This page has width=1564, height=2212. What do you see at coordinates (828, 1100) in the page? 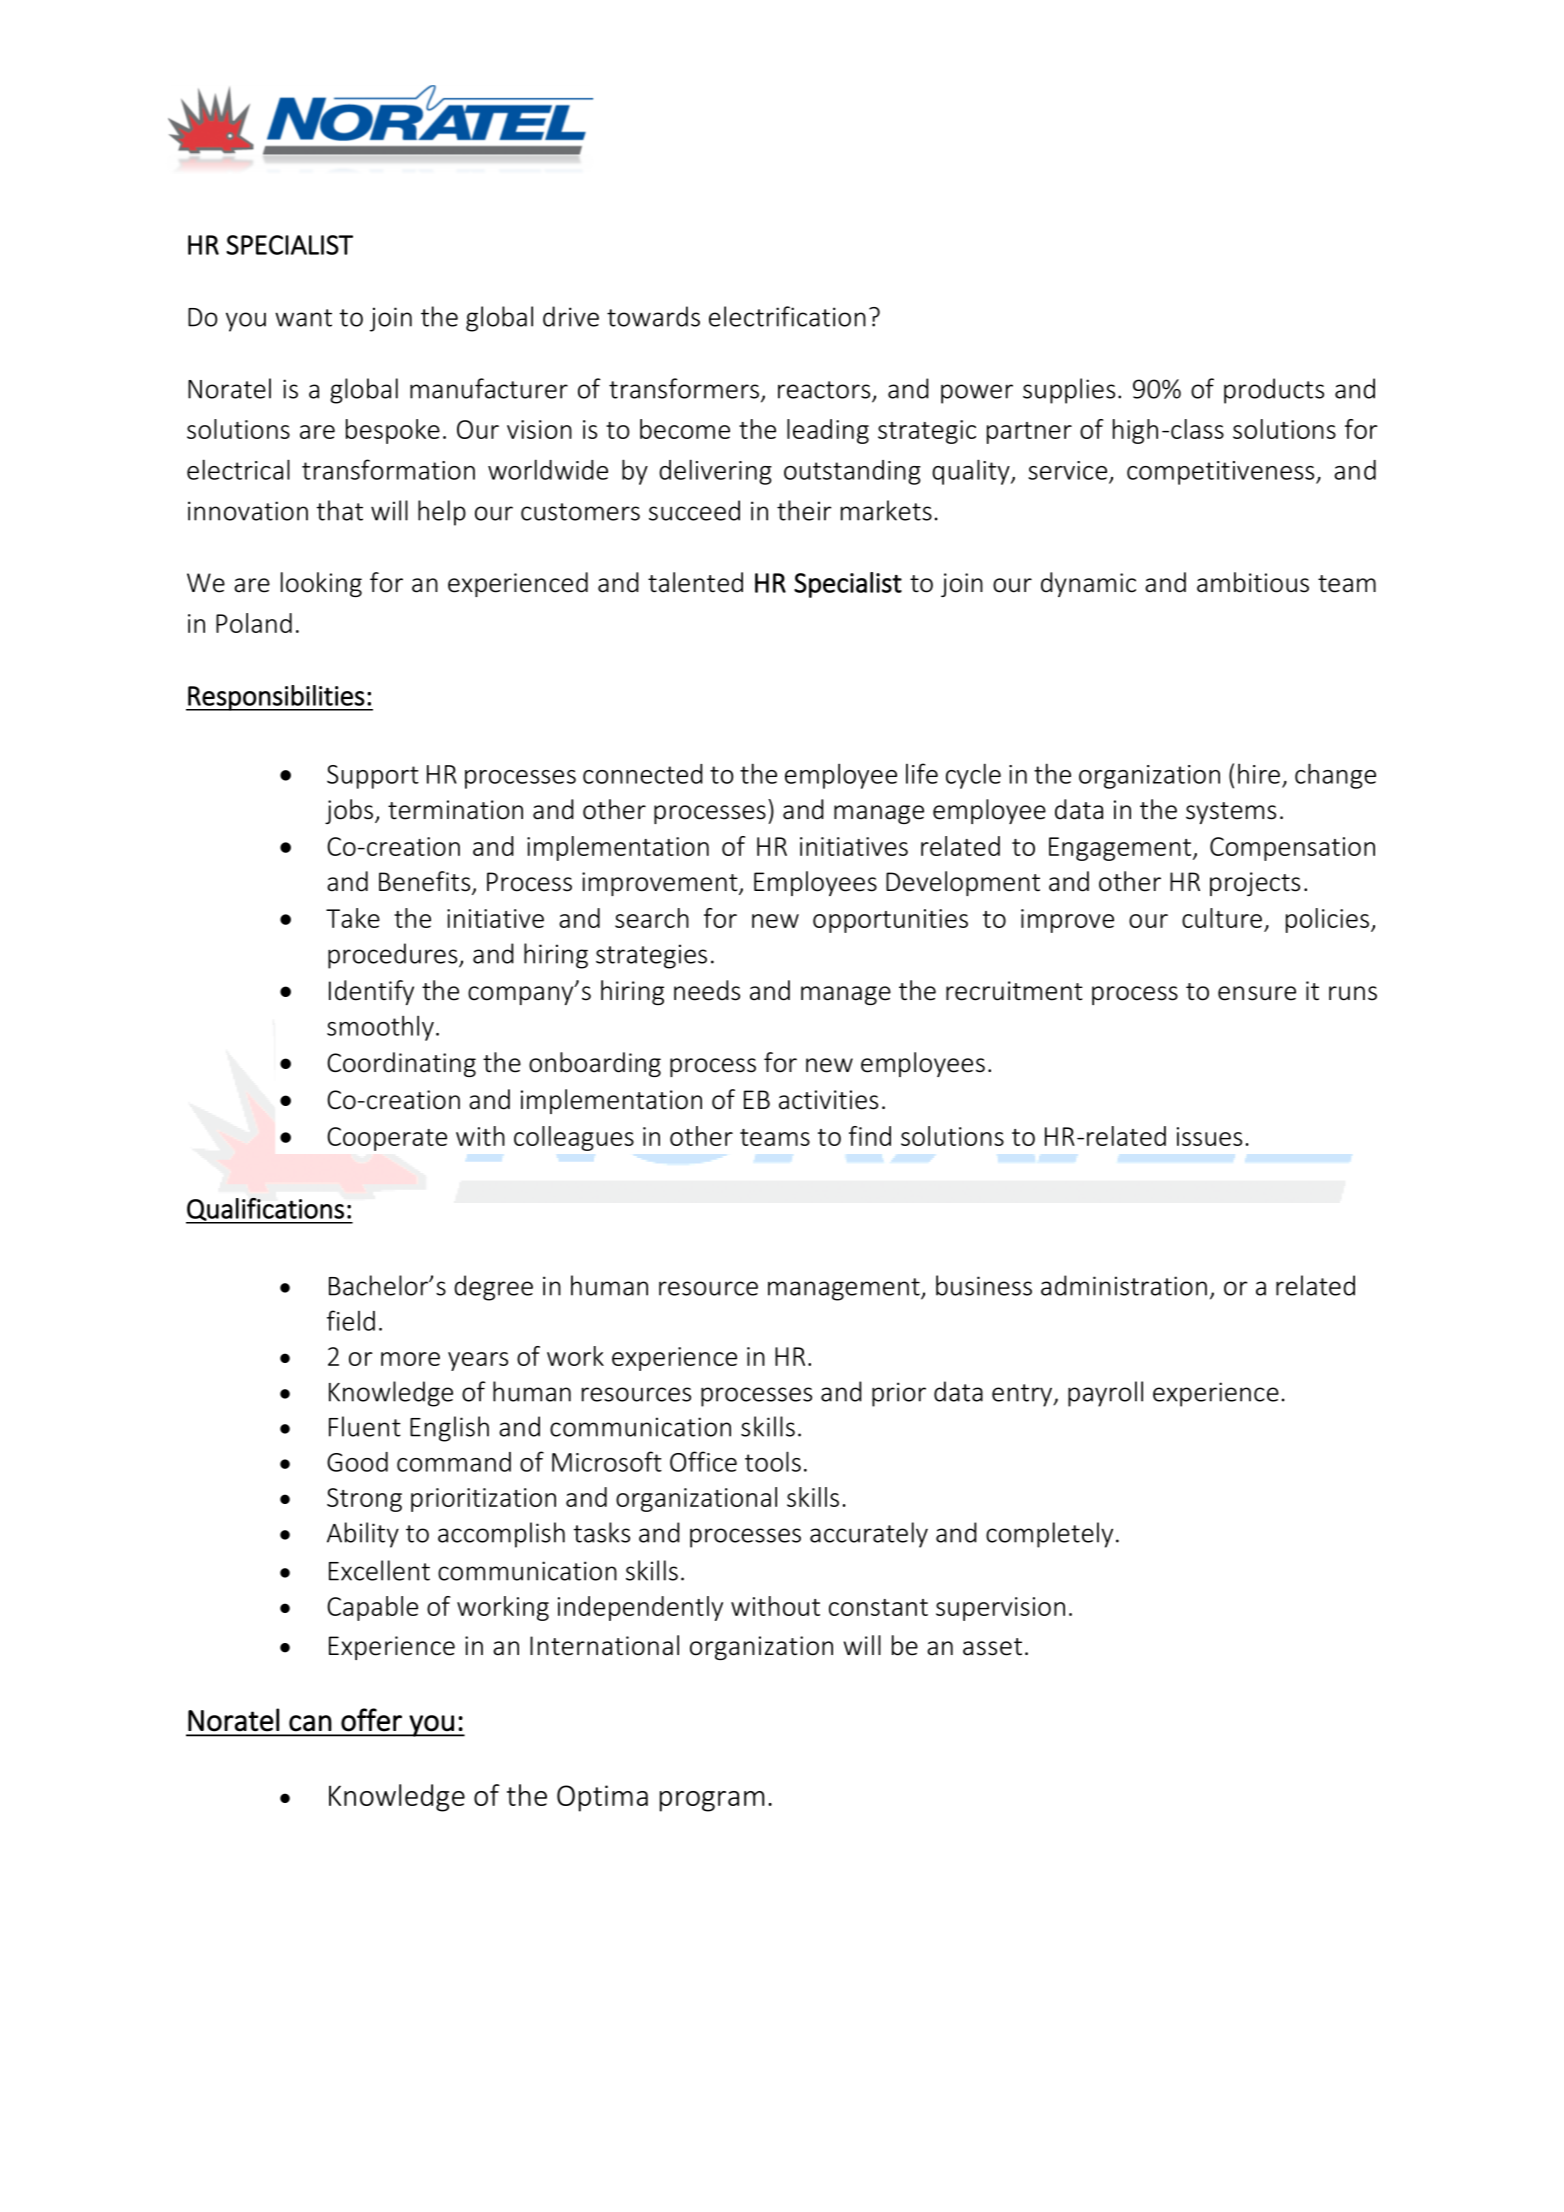
I see `activities` at bounding box center [828, 1100].
